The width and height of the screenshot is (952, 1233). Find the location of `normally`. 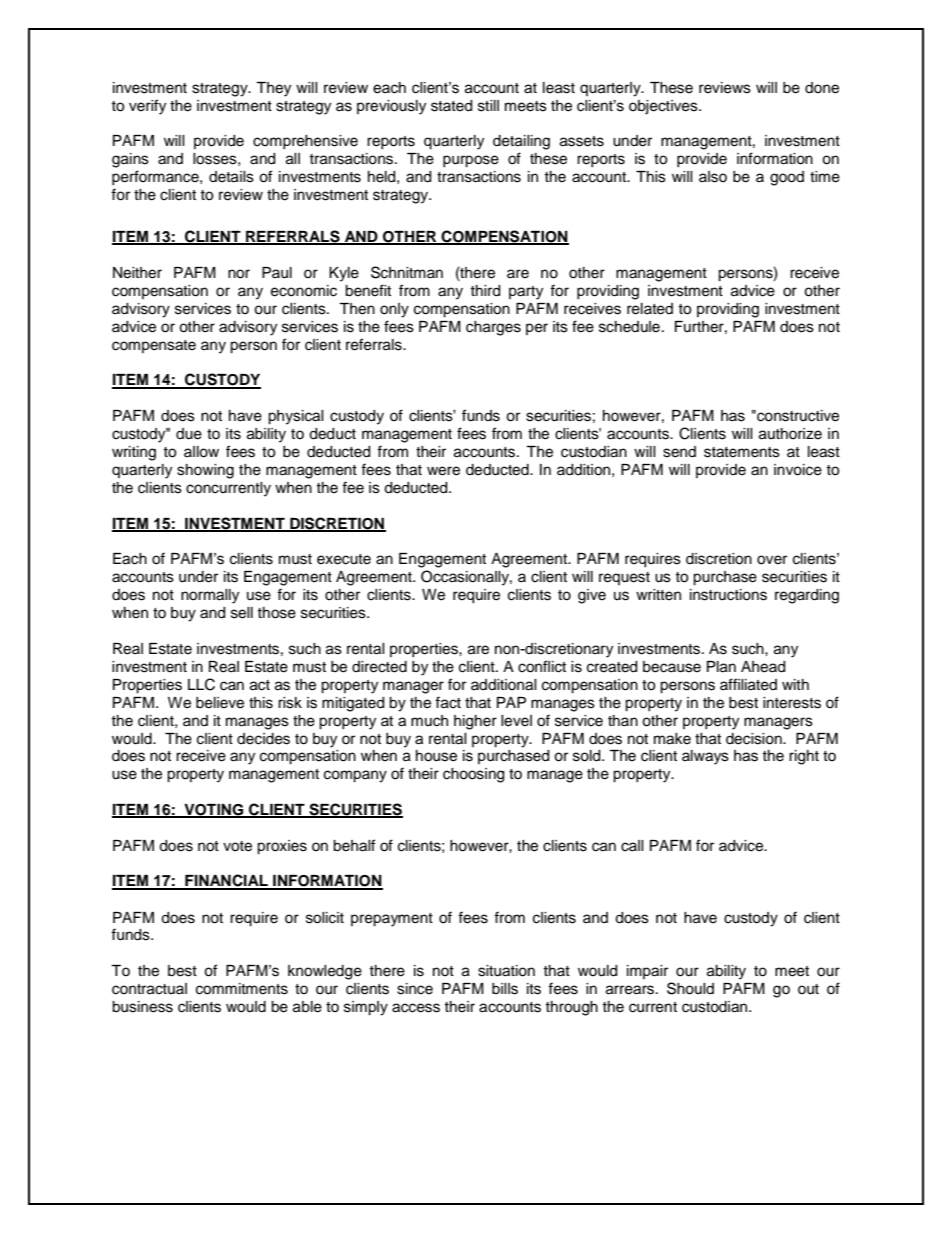

normally is located at coordinates (210, 596).
